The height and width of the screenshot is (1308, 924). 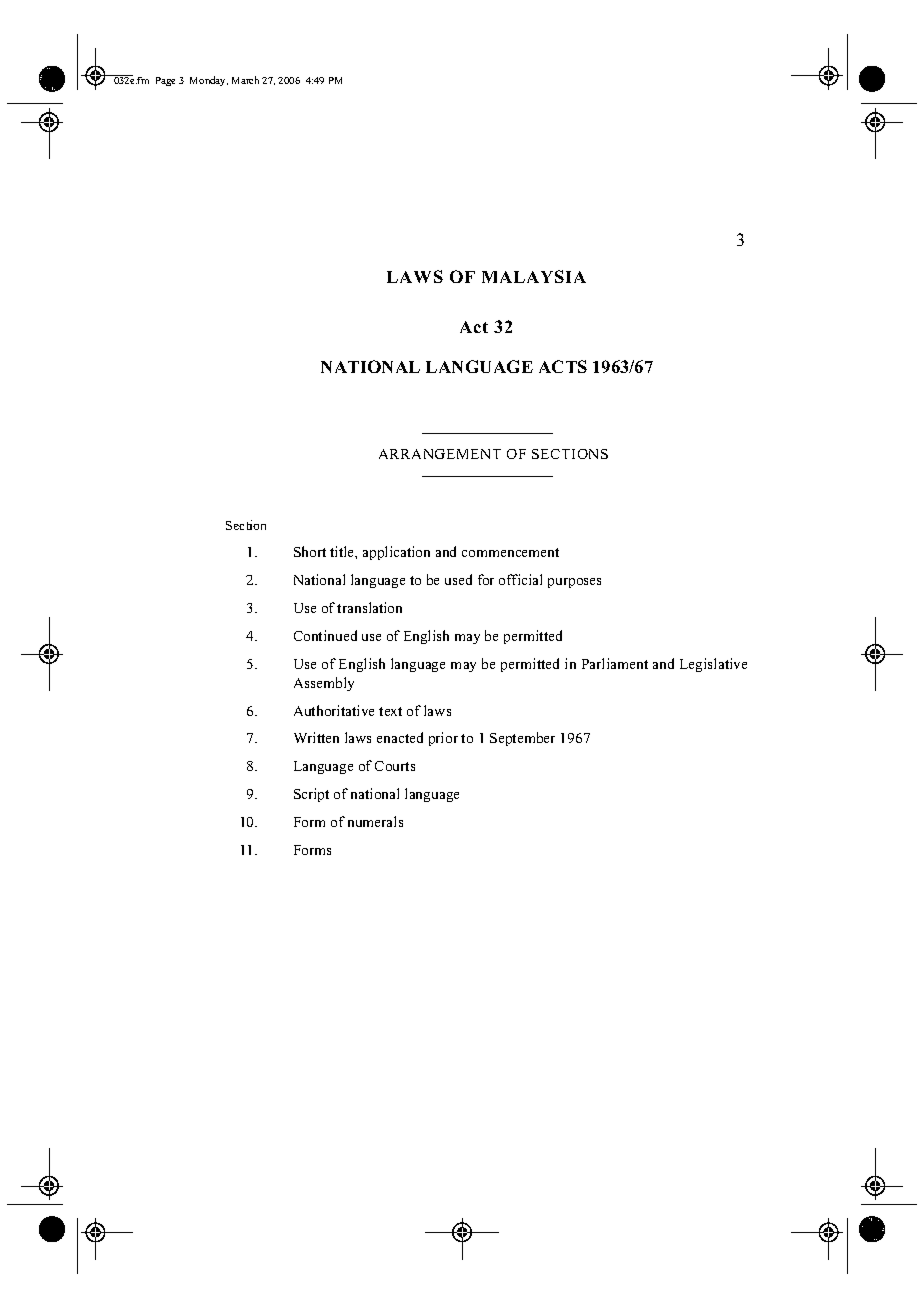 I want to click on ARRANGEMENT, so click(x=440, y=454).
